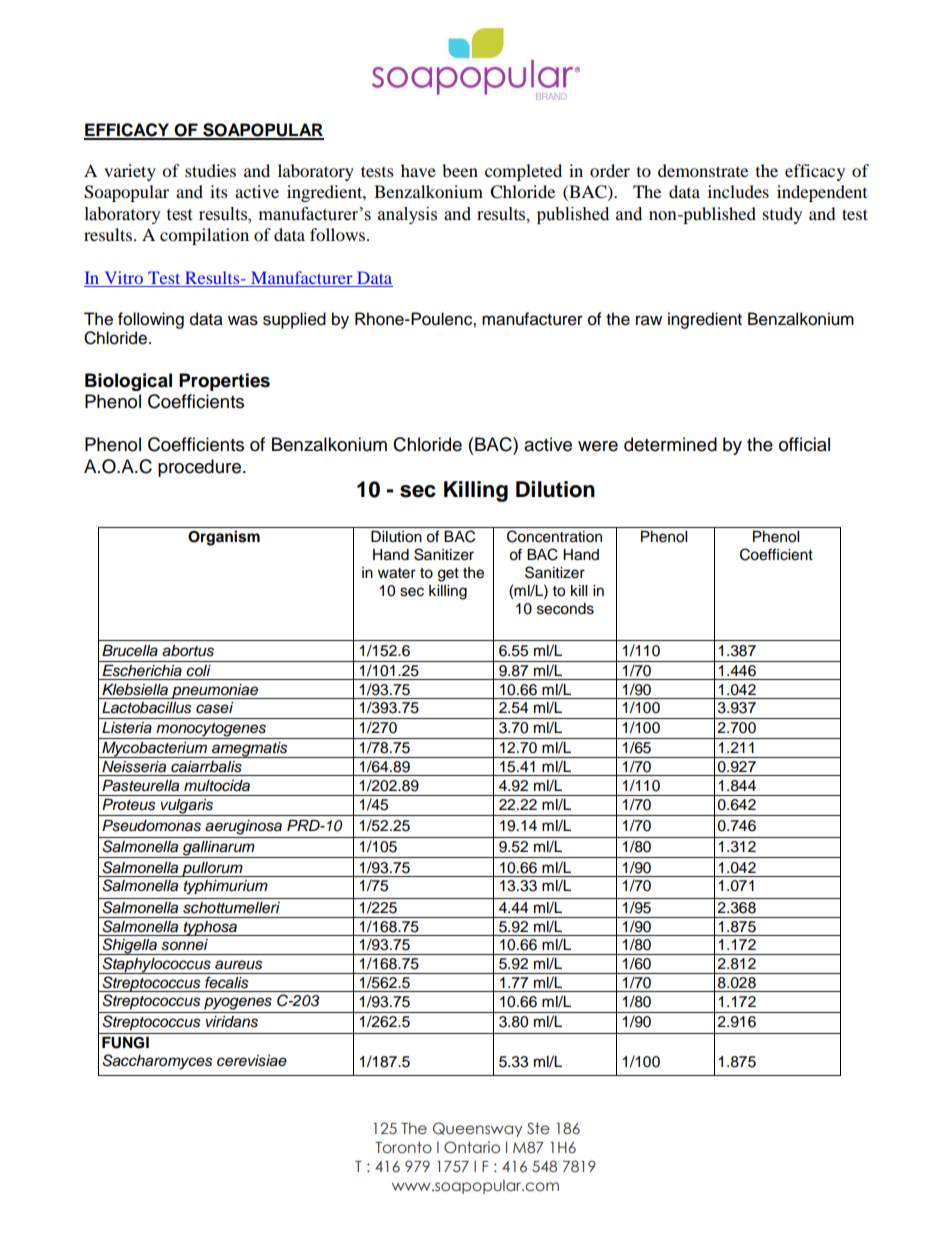  What do you see at coordinates (252, 1061) in the screenshot?
I see `cerevisiae` at bounding box center [252, 1061].
